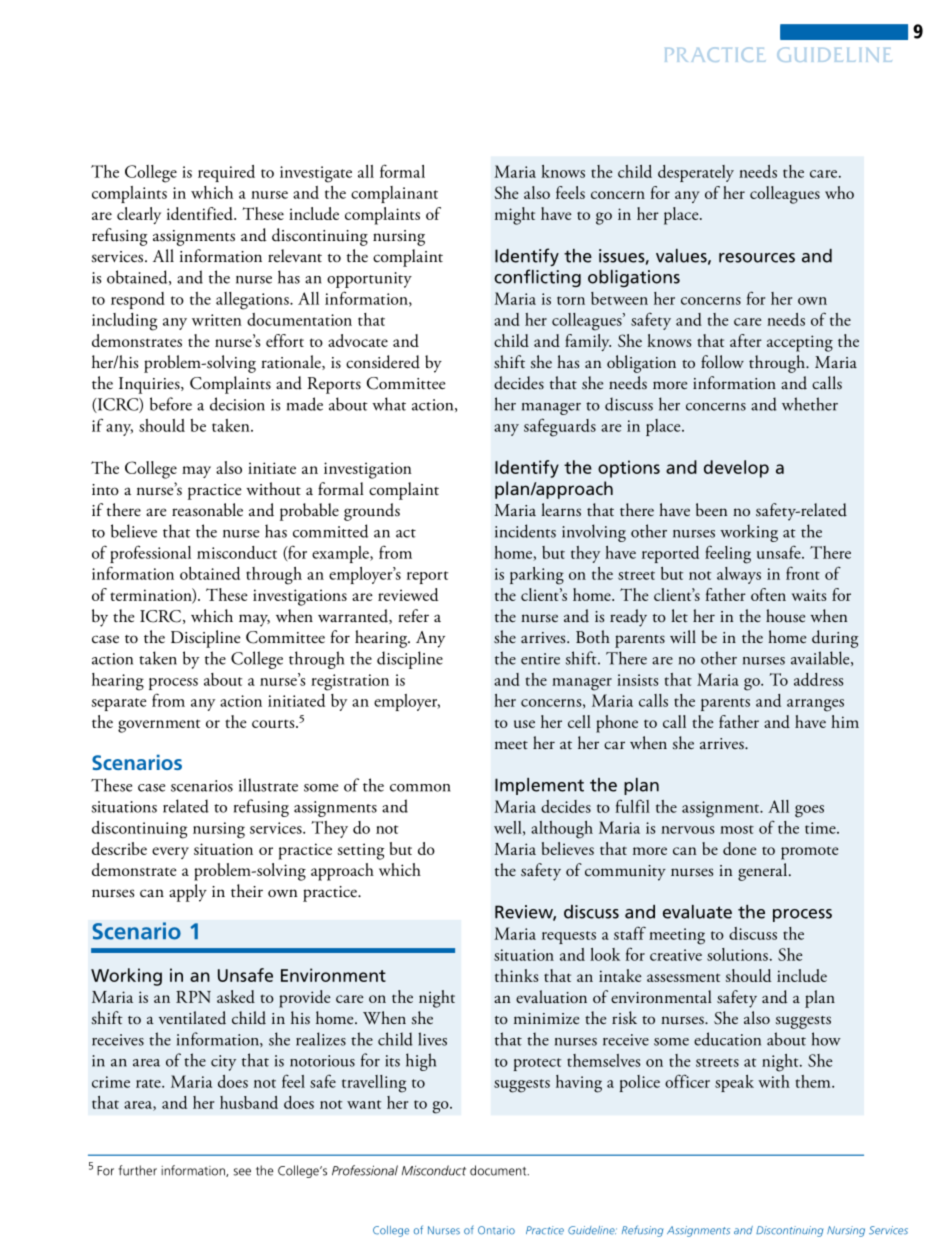 This screenshot has height=1260, width=952. What do you see at coordinates (201, 213) in the screenshot?
I see `identified` at bounding box center [201, 213].
